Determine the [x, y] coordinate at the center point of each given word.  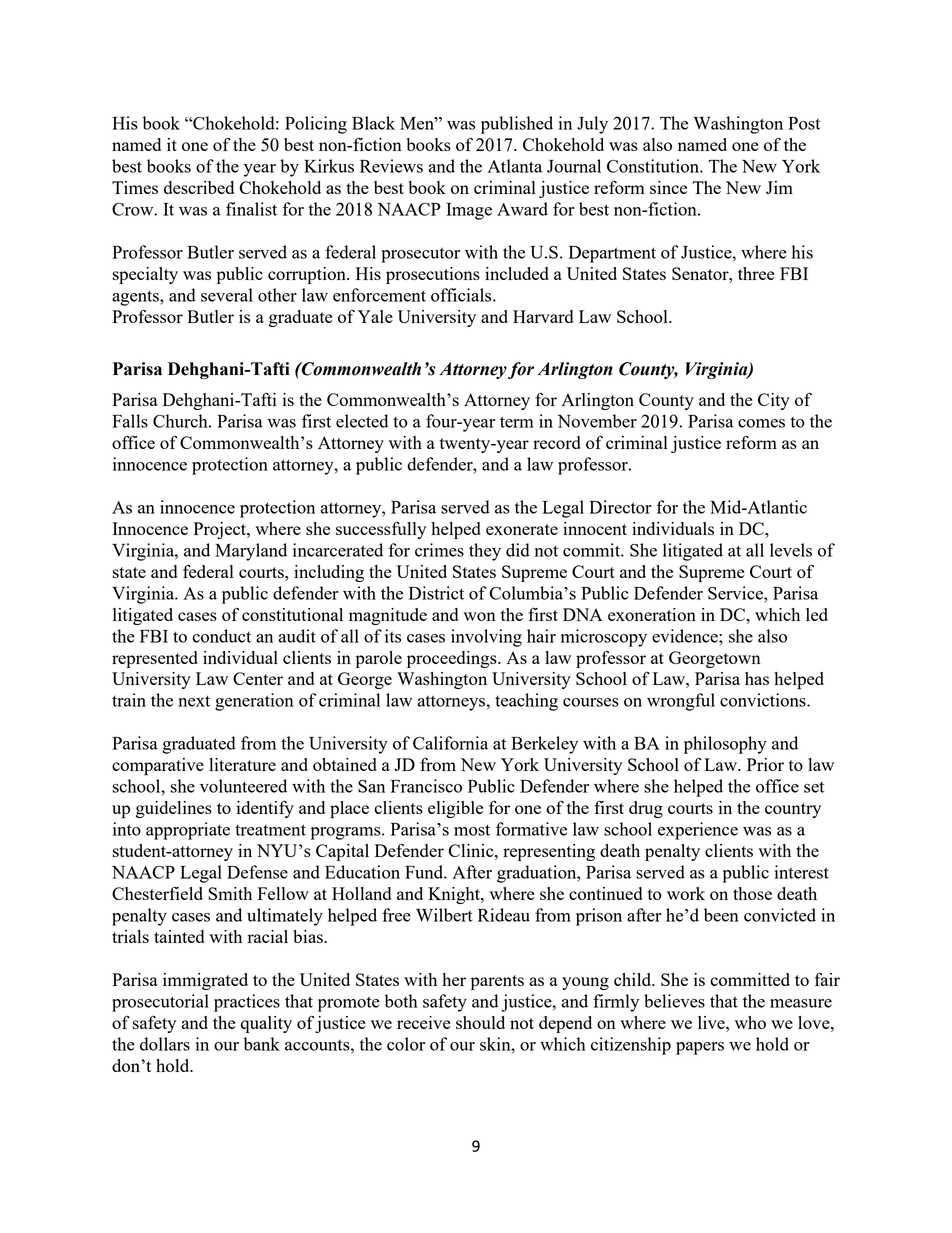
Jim [779, 187]
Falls [130, 421]
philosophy [725, 745]
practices [247, 1003]
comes [761, 423]
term [517, 422]
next [194, 701]
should [480, 1022]
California [450, 743]
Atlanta [514, 166]
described [199, 187]
